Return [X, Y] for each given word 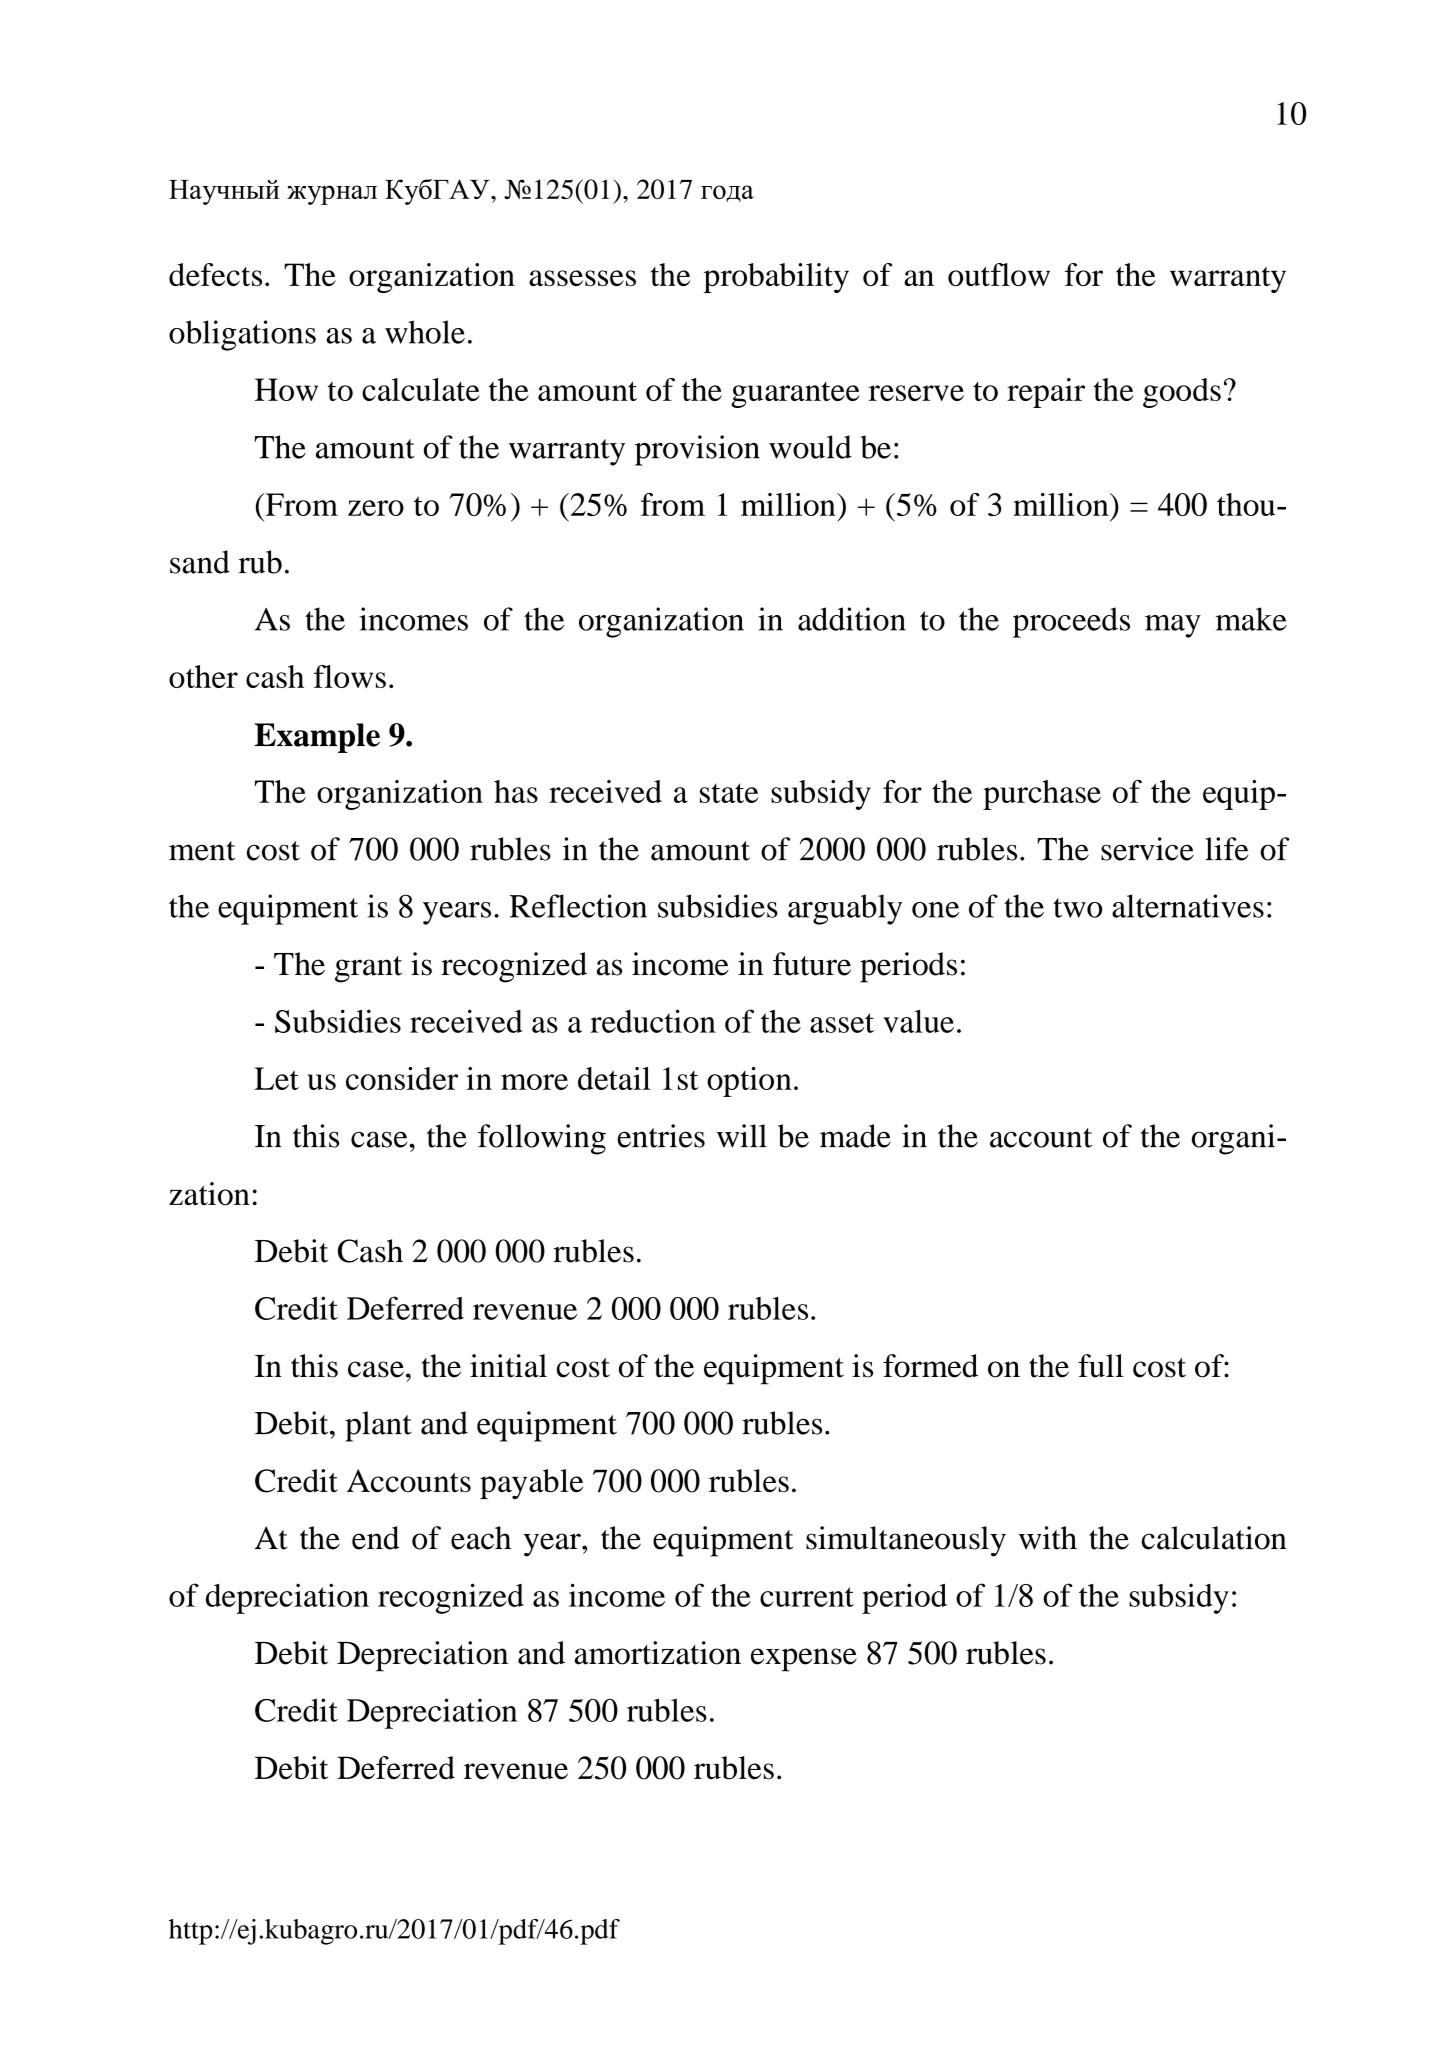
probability [776, 278]
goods [1182, 393]
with [1048, 1538]
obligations [242, 335]
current [807, 1597]
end [376, 1538]
